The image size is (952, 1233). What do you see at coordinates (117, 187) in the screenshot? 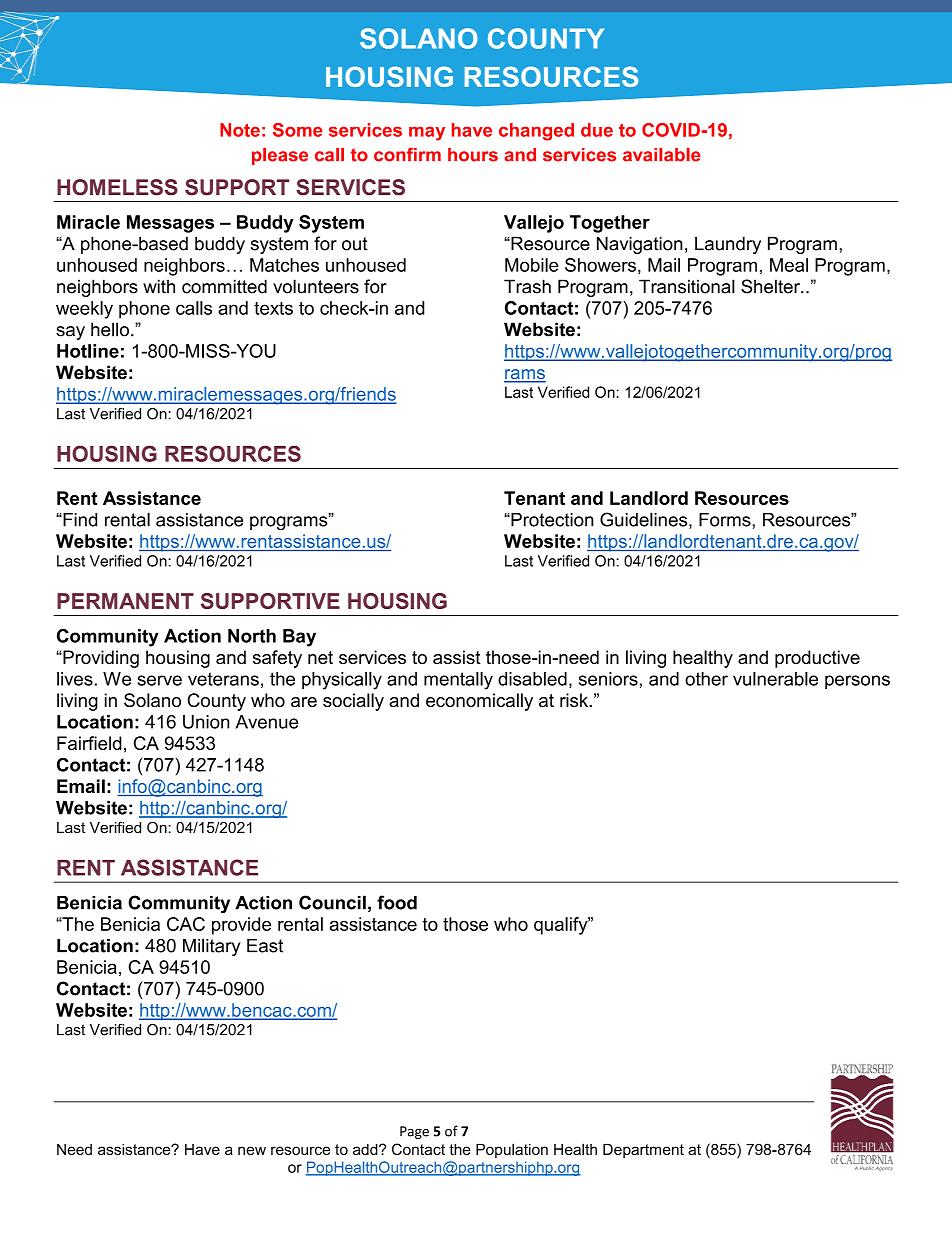
I see `HOMELESS` at bounding box center [117, 187].
